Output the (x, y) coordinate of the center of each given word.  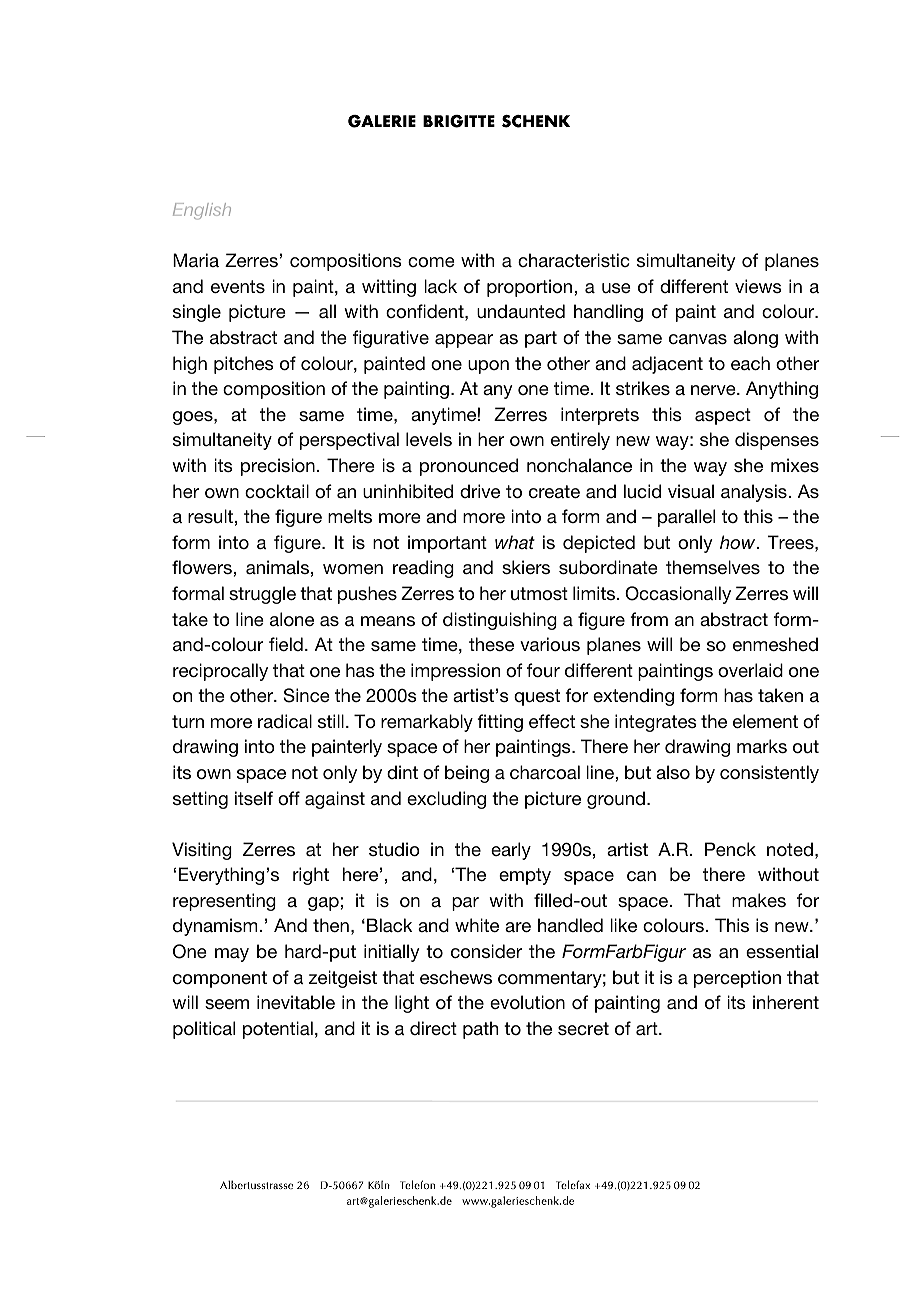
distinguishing (500, 621)
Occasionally (678, 595)
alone (292, 619)
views (758, 286)
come (431, 262)
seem (227, 1004)
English (202, 211)
